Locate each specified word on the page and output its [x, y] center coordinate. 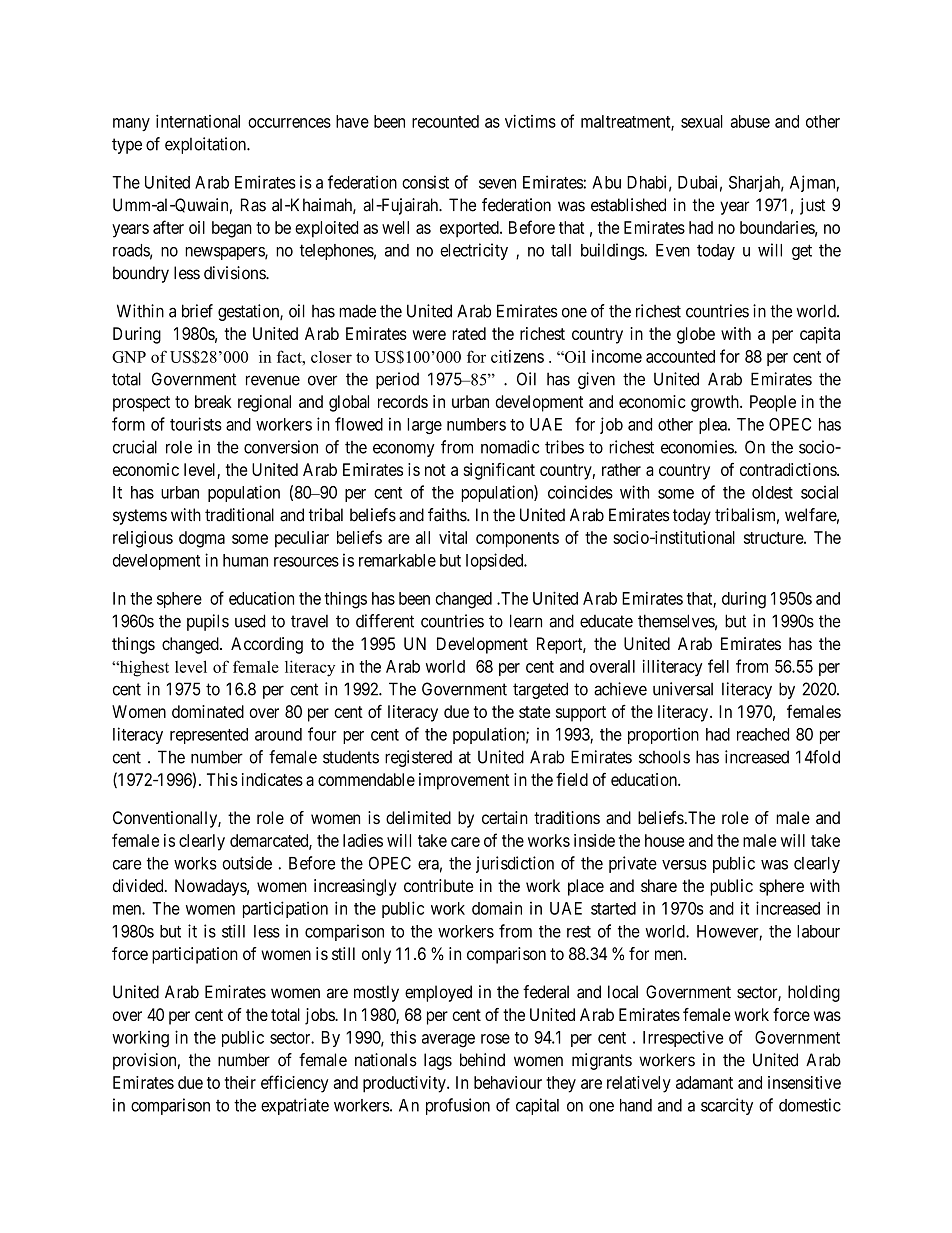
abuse [750, 121]
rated [469, 333]
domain [497, 908]
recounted [445, 121]
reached [763, 734]
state [534, 712]
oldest [772, 492]
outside [247, 863]
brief [197, 311]
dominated [208, 711]
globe [696, 335]
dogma [202, 539]
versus [684, 865]
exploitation [206, 145]
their [240, 1082]
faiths [448, 515]
